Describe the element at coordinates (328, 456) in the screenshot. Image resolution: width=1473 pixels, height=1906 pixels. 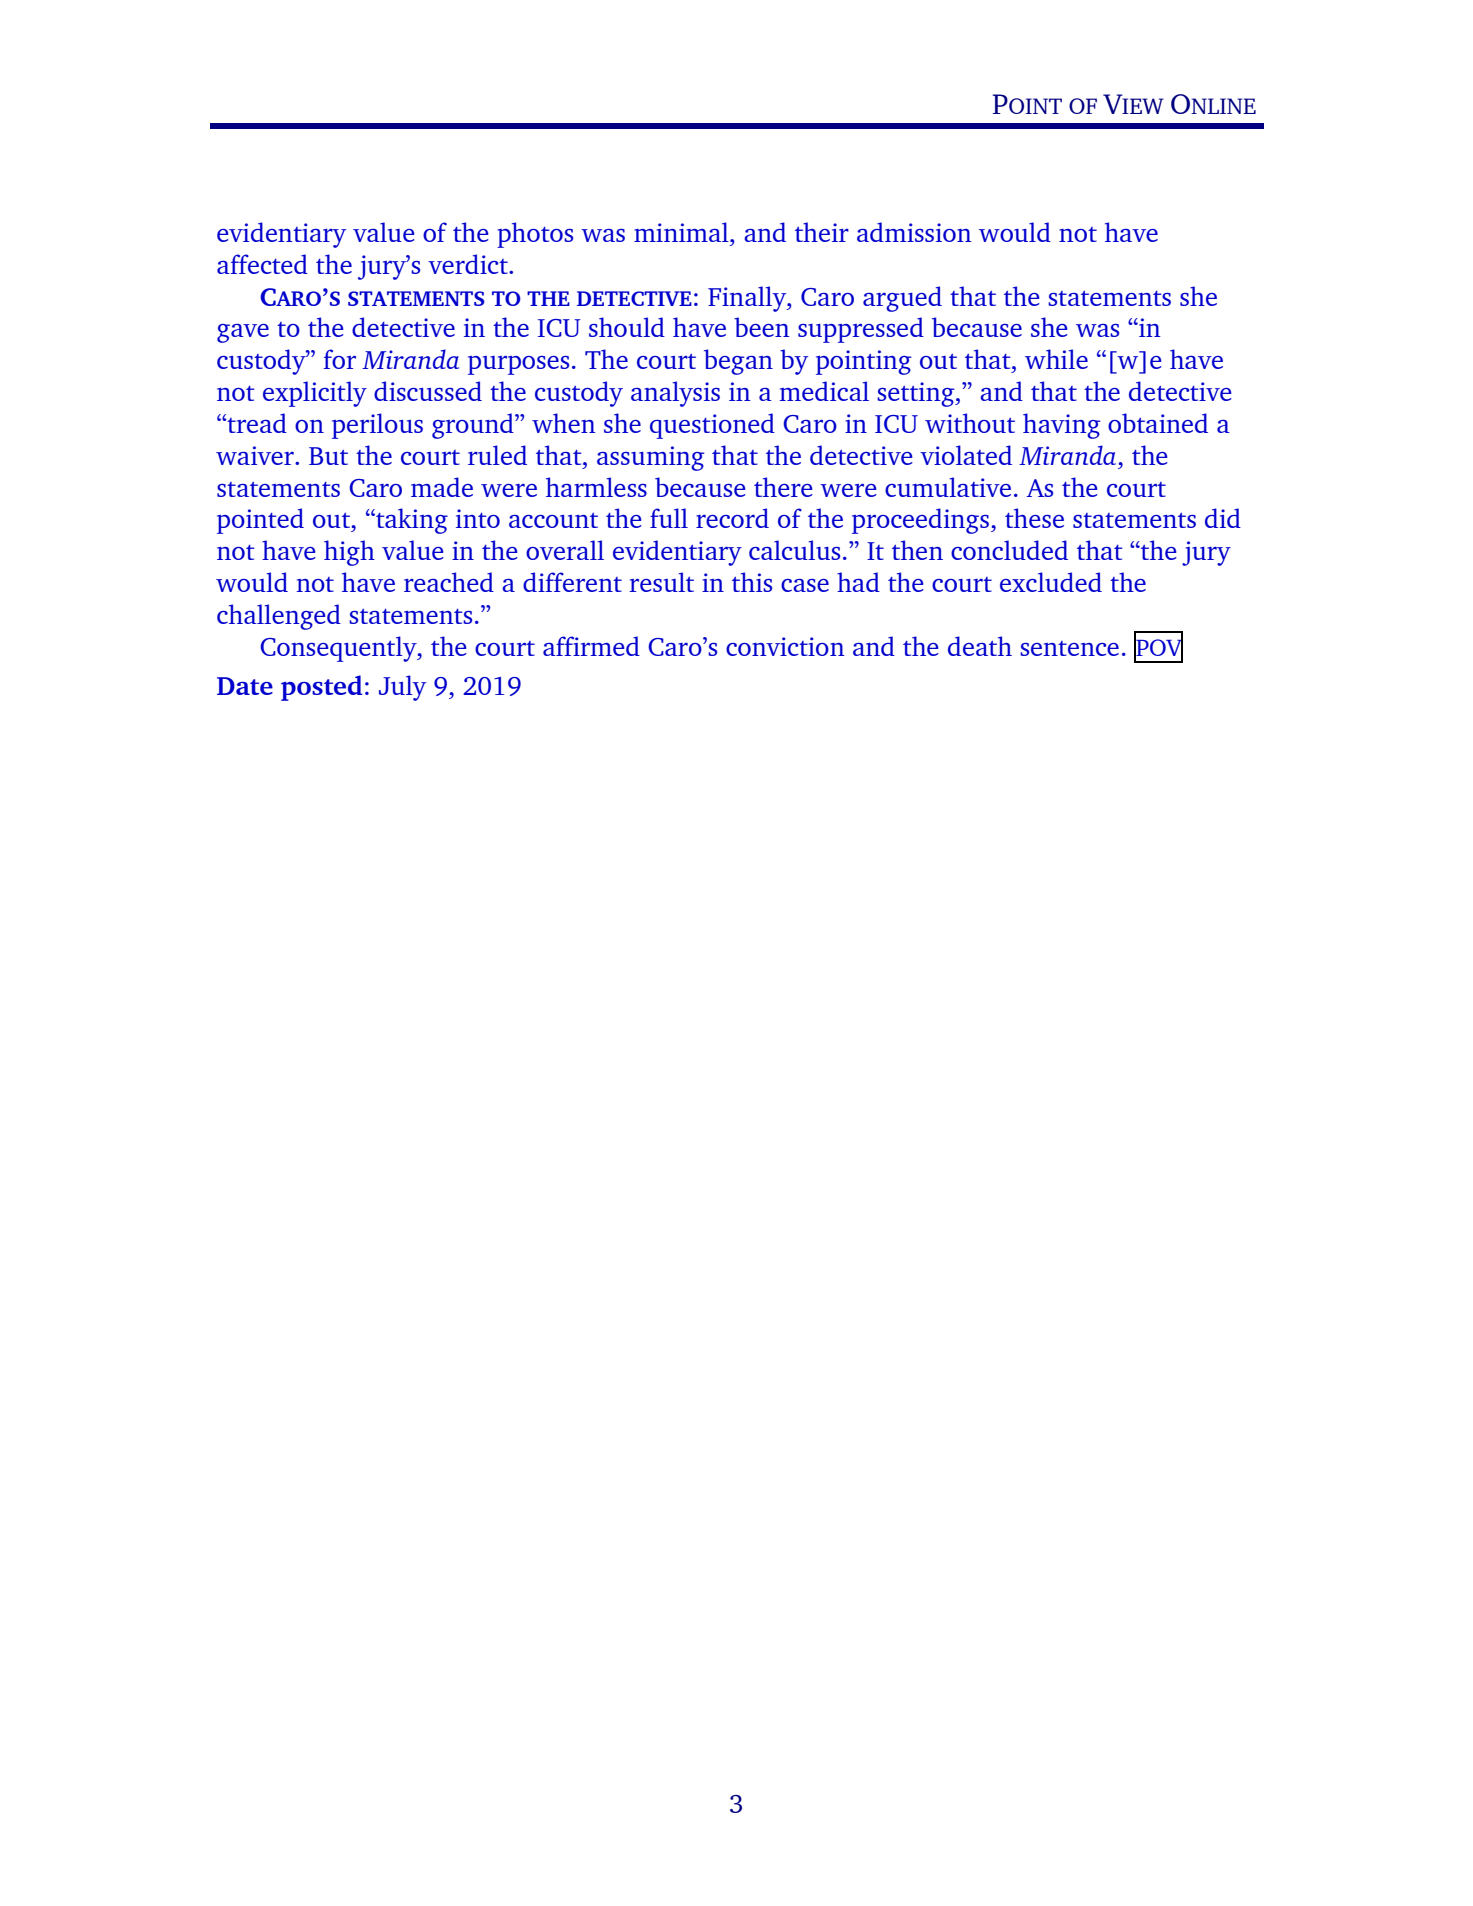
I see `But` at that location.
